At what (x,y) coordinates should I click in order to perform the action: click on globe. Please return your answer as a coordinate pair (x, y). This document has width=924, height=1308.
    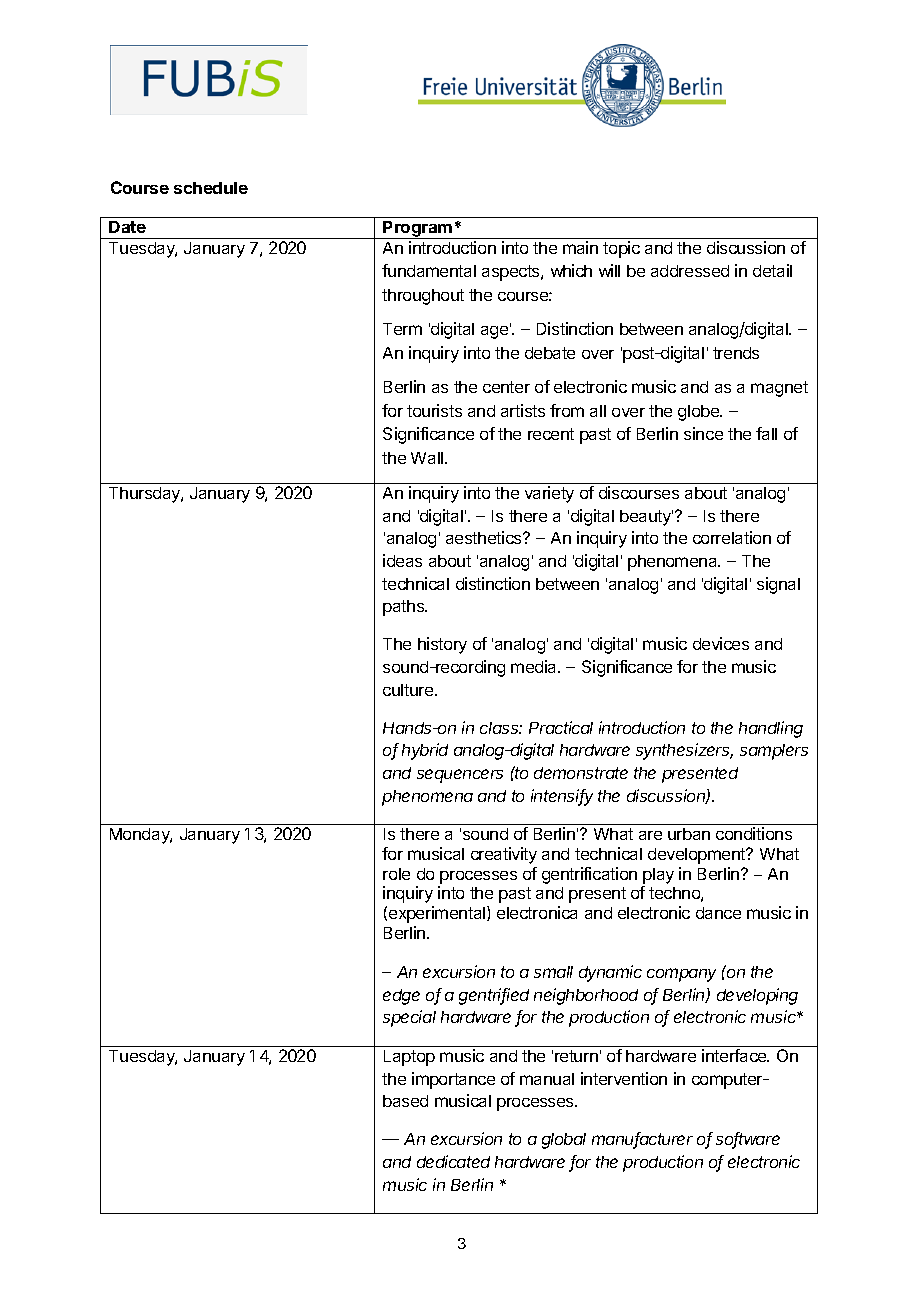
    Looking at the image, I should click on (700, 413).
